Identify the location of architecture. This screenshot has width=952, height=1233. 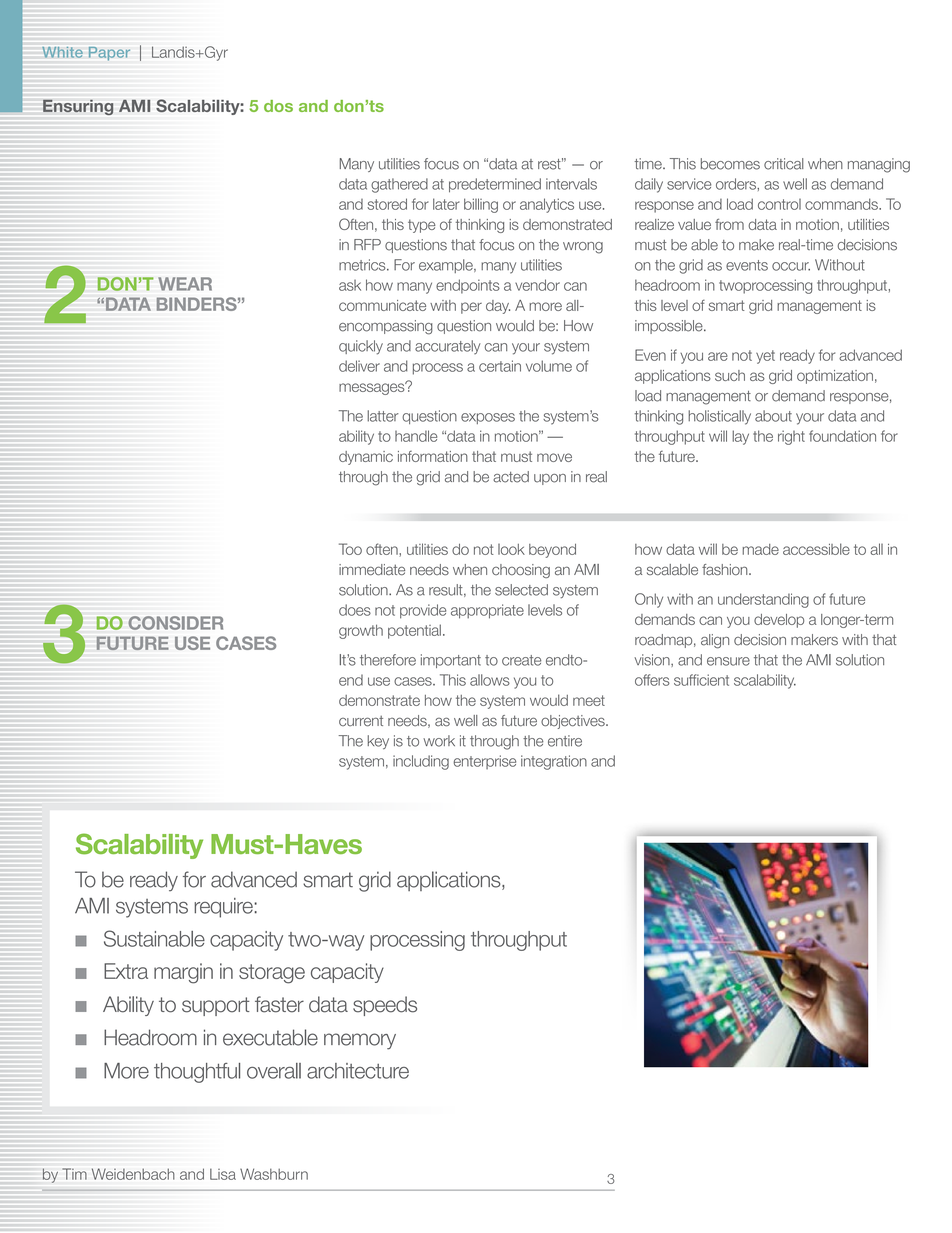
(358, 1071).
